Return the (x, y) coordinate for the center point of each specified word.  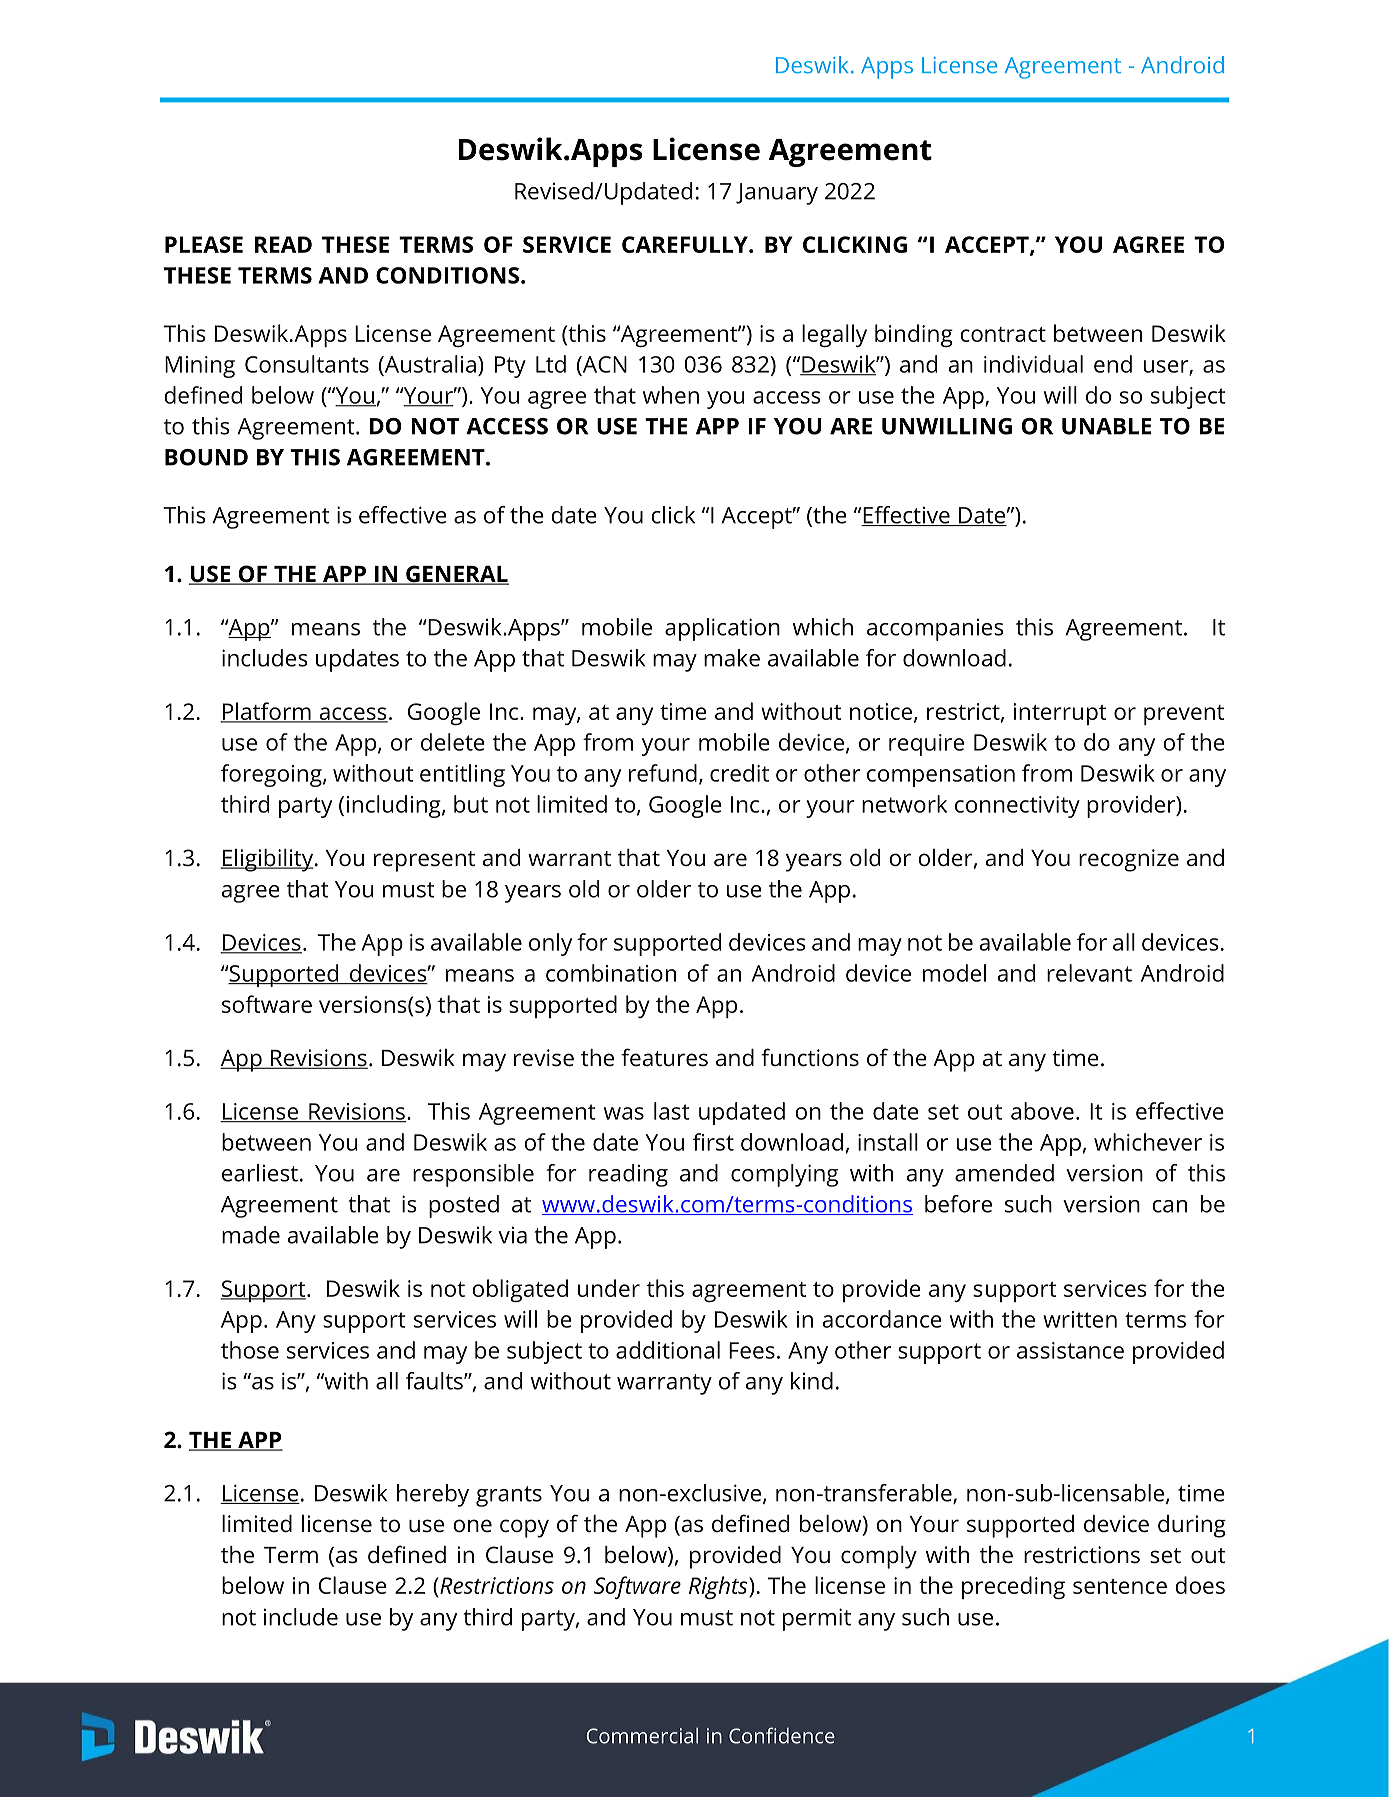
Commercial (642, 1735)
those (250, 1350)
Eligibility (268, 860)
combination (611, 973)
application (722, 629)
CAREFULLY (686, 244)
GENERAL (456, 575)
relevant (1089, 973)
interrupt (1060, 714)
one (472, 1526)
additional (668, 1350)
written (1080, 1319)
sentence (1120, 1586)
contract (1003, 334)
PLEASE (204, 244)
